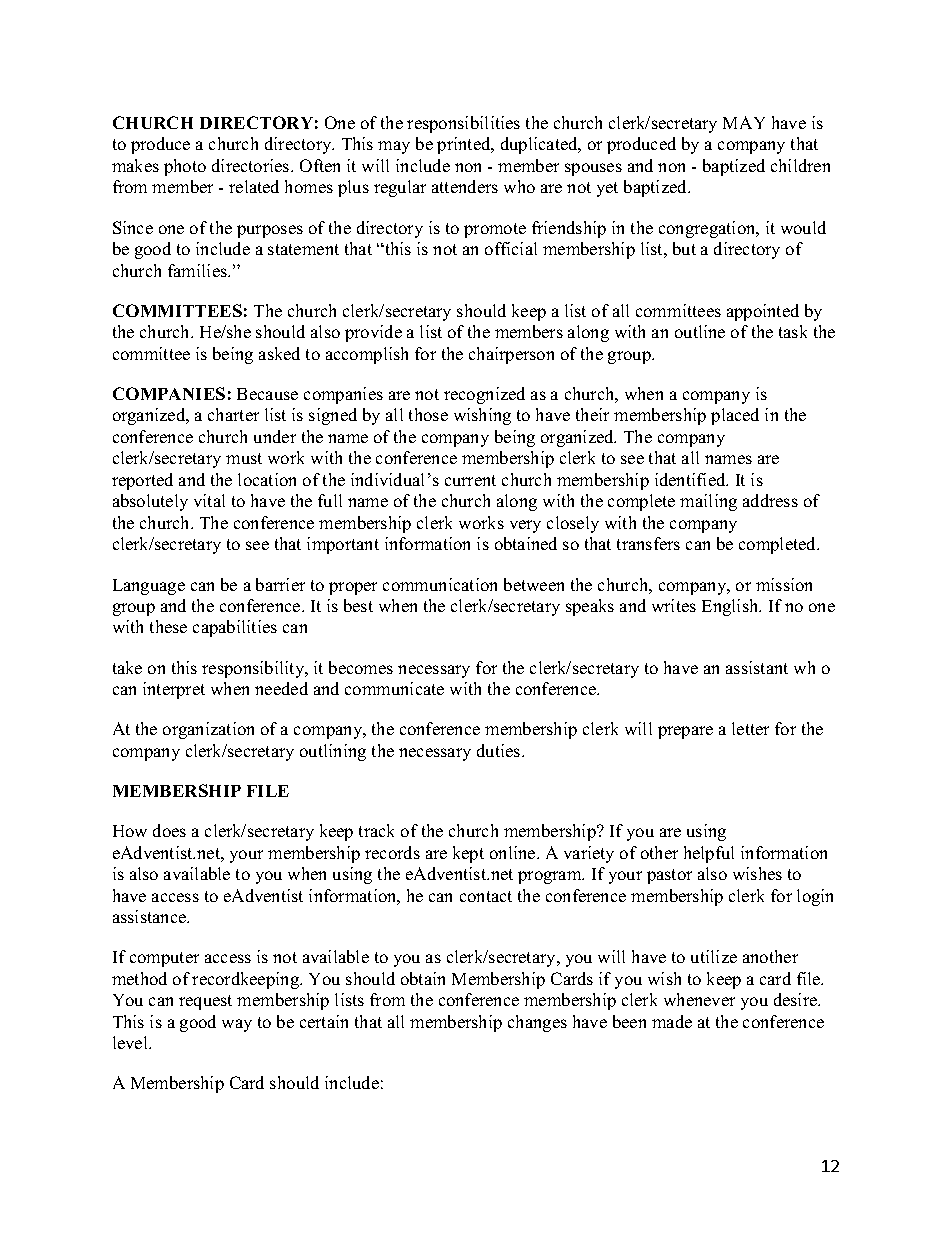 Image resolution: width=952 pixels, height=1233 pixels. What do you see at coordinates (465, 145) in the screenshot?
I see `printed` at bounding box center [465, 145].
